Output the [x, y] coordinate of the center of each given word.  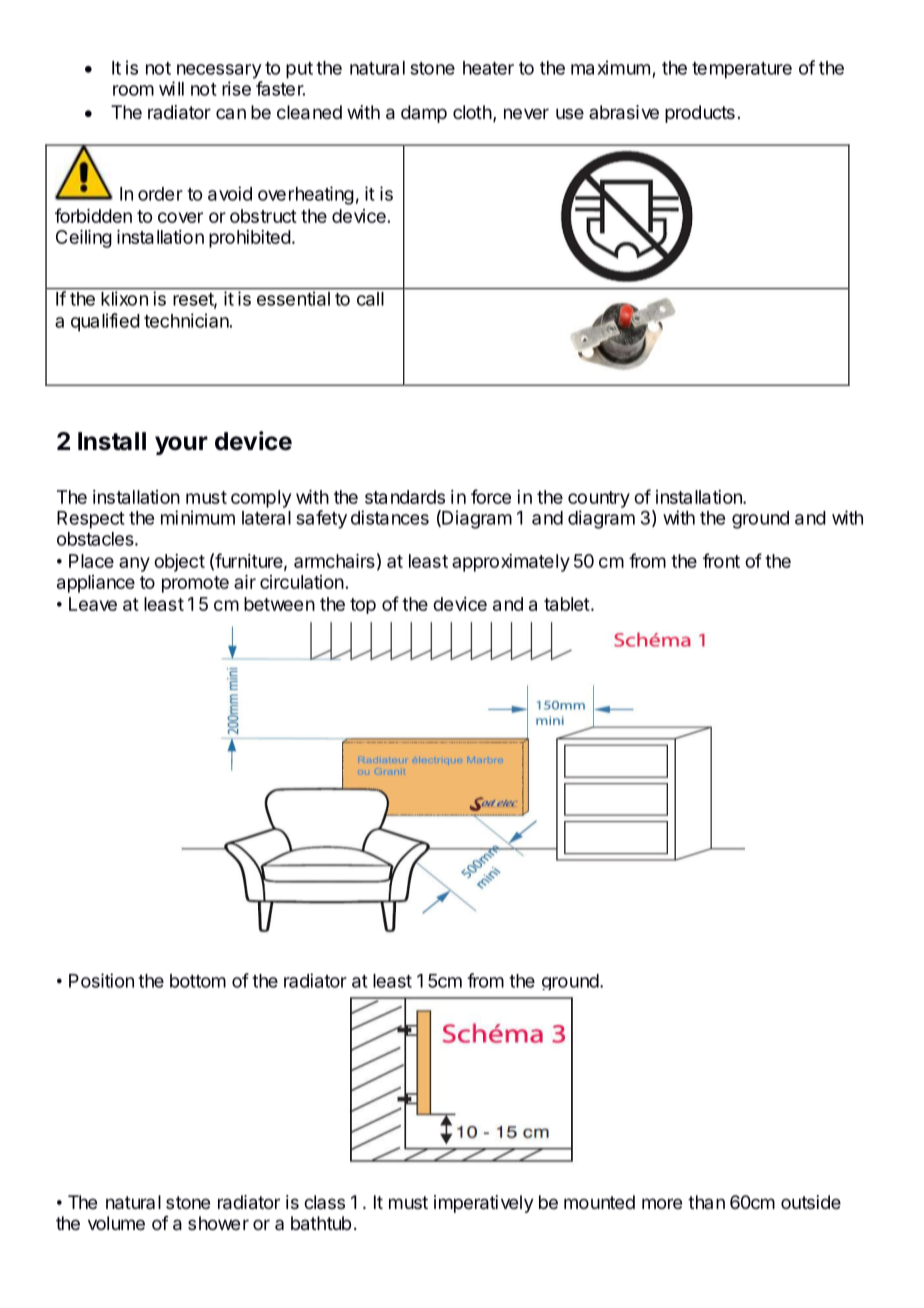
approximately [511, 563]
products [700, 114]
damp [424, 114]
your [181, 445]
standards [405, 497]
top [363, 606]
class [324, 1202]
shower [218, 1223]
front [721, 560]
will [171, 88]
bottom [198, 981]
